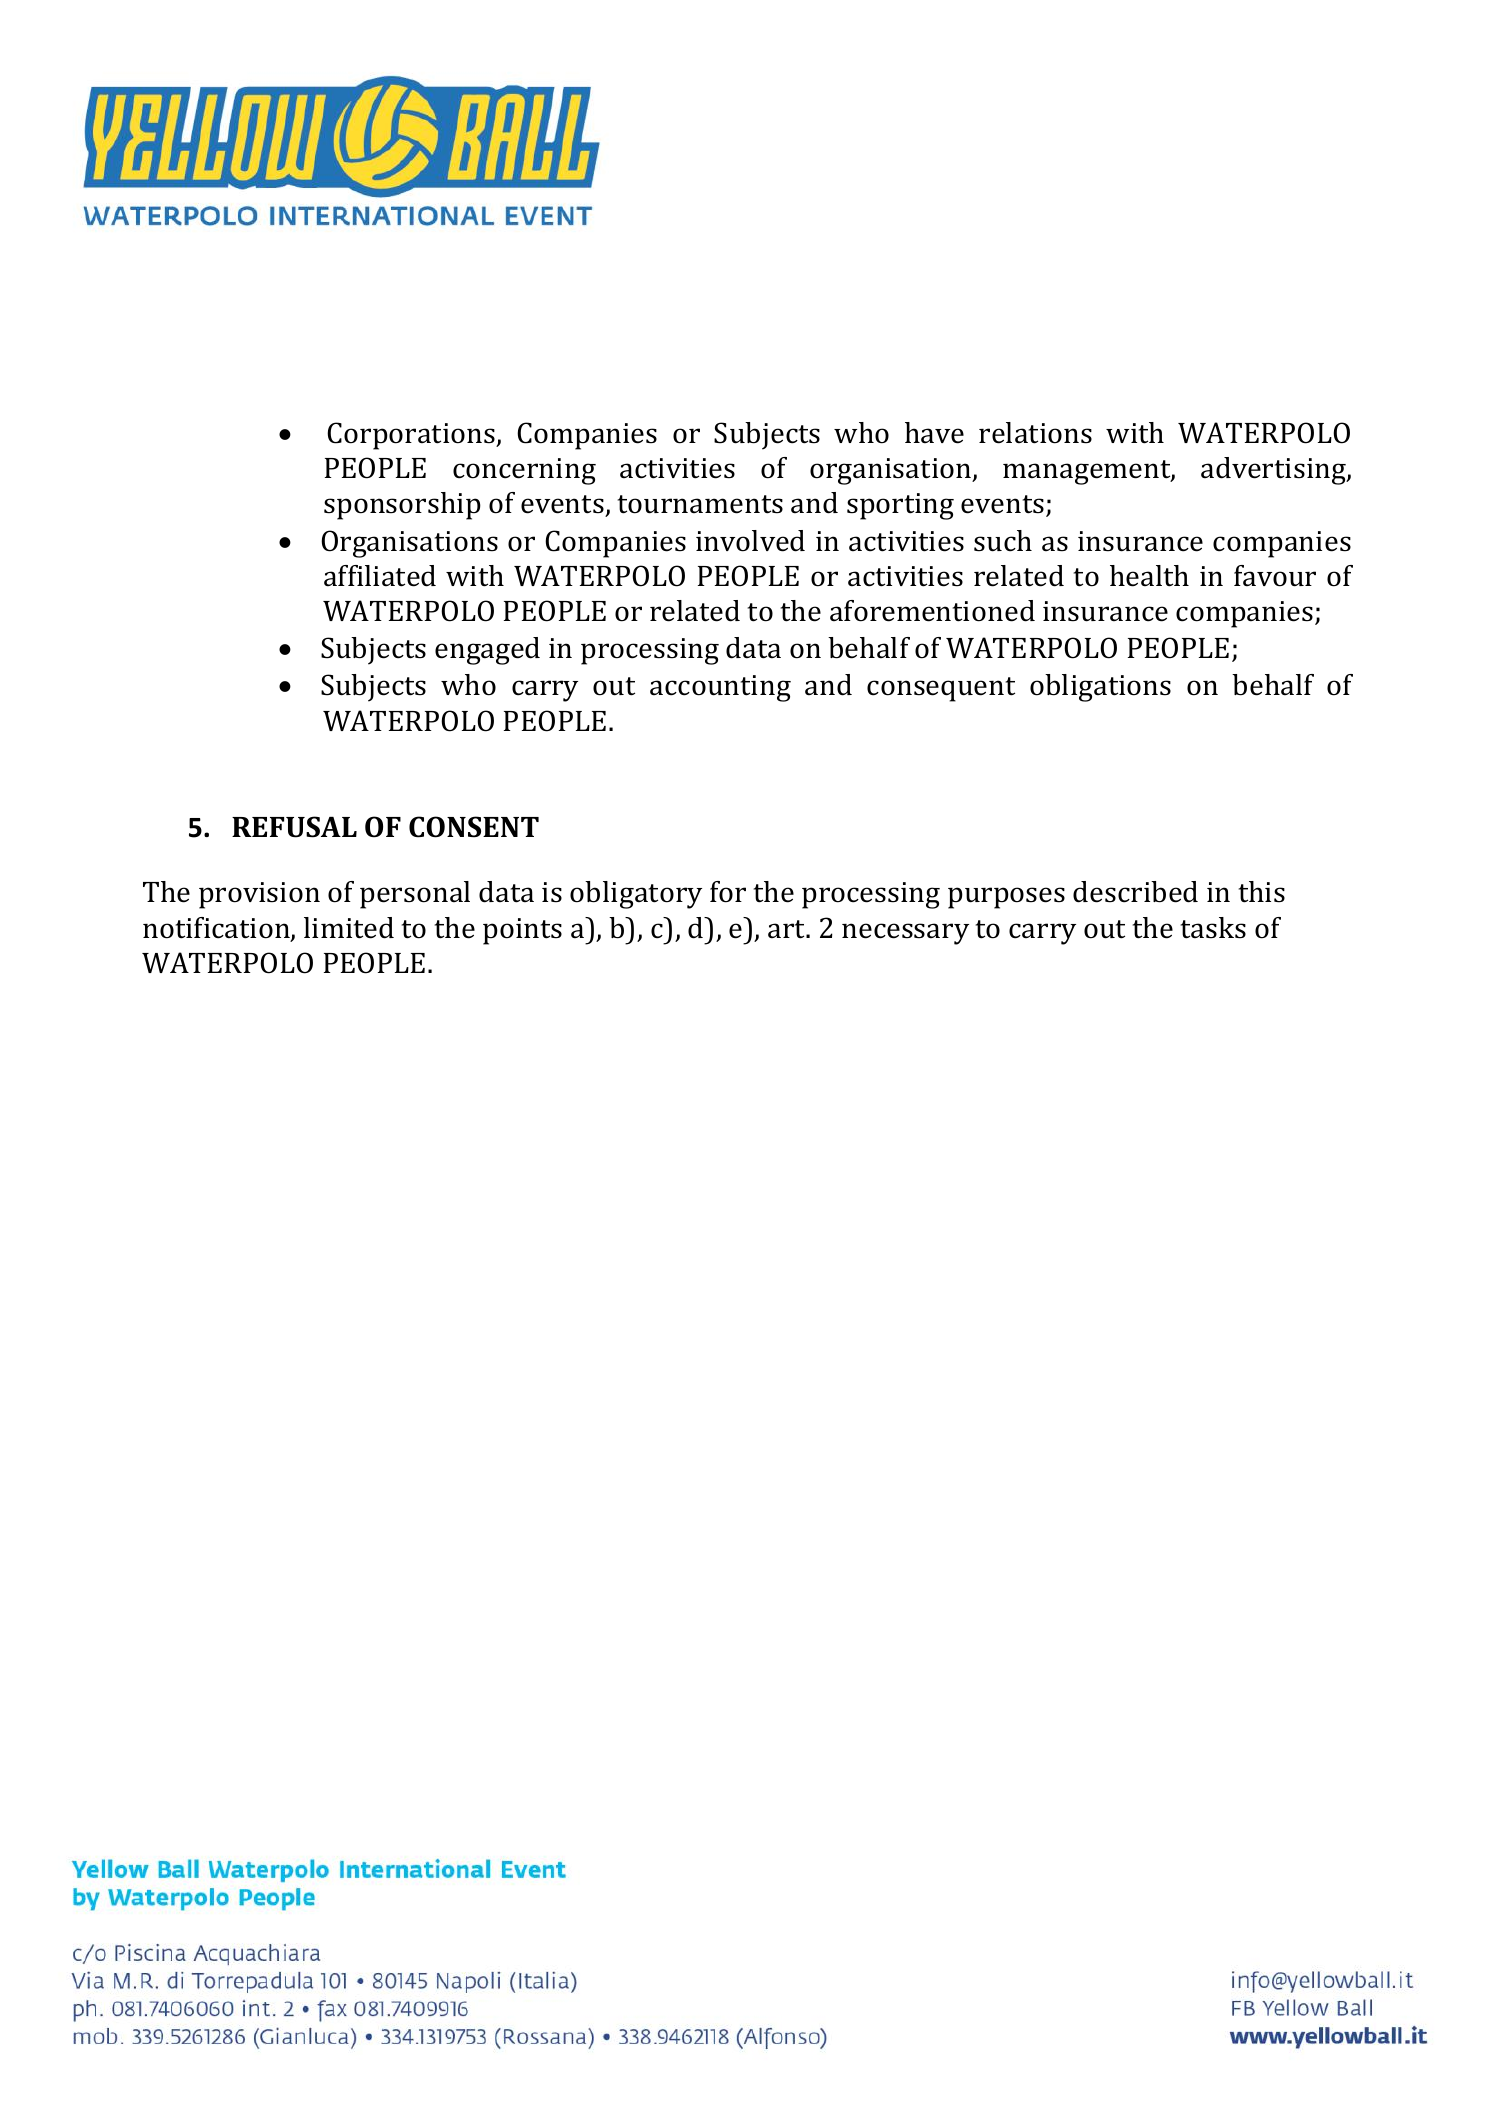 The width and height of the screenshot is (1495, 2115). Describe the element at coordinates (720, 688) in the screenshot. I see `accounting` at that location.
